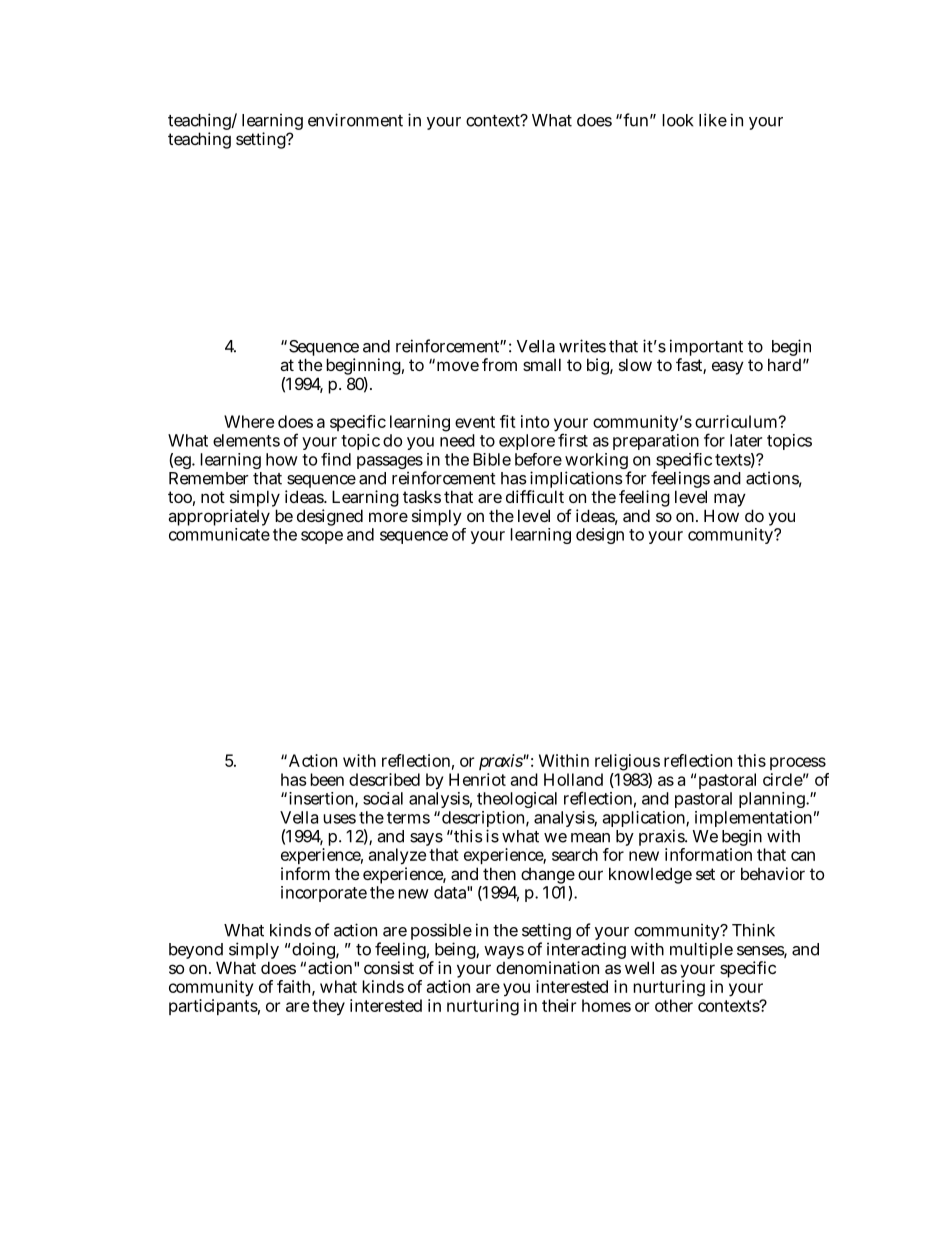  What do you see at coordinates (293, 986) in the screenshot?
I see `faith` at bounding box center [293, 986].
